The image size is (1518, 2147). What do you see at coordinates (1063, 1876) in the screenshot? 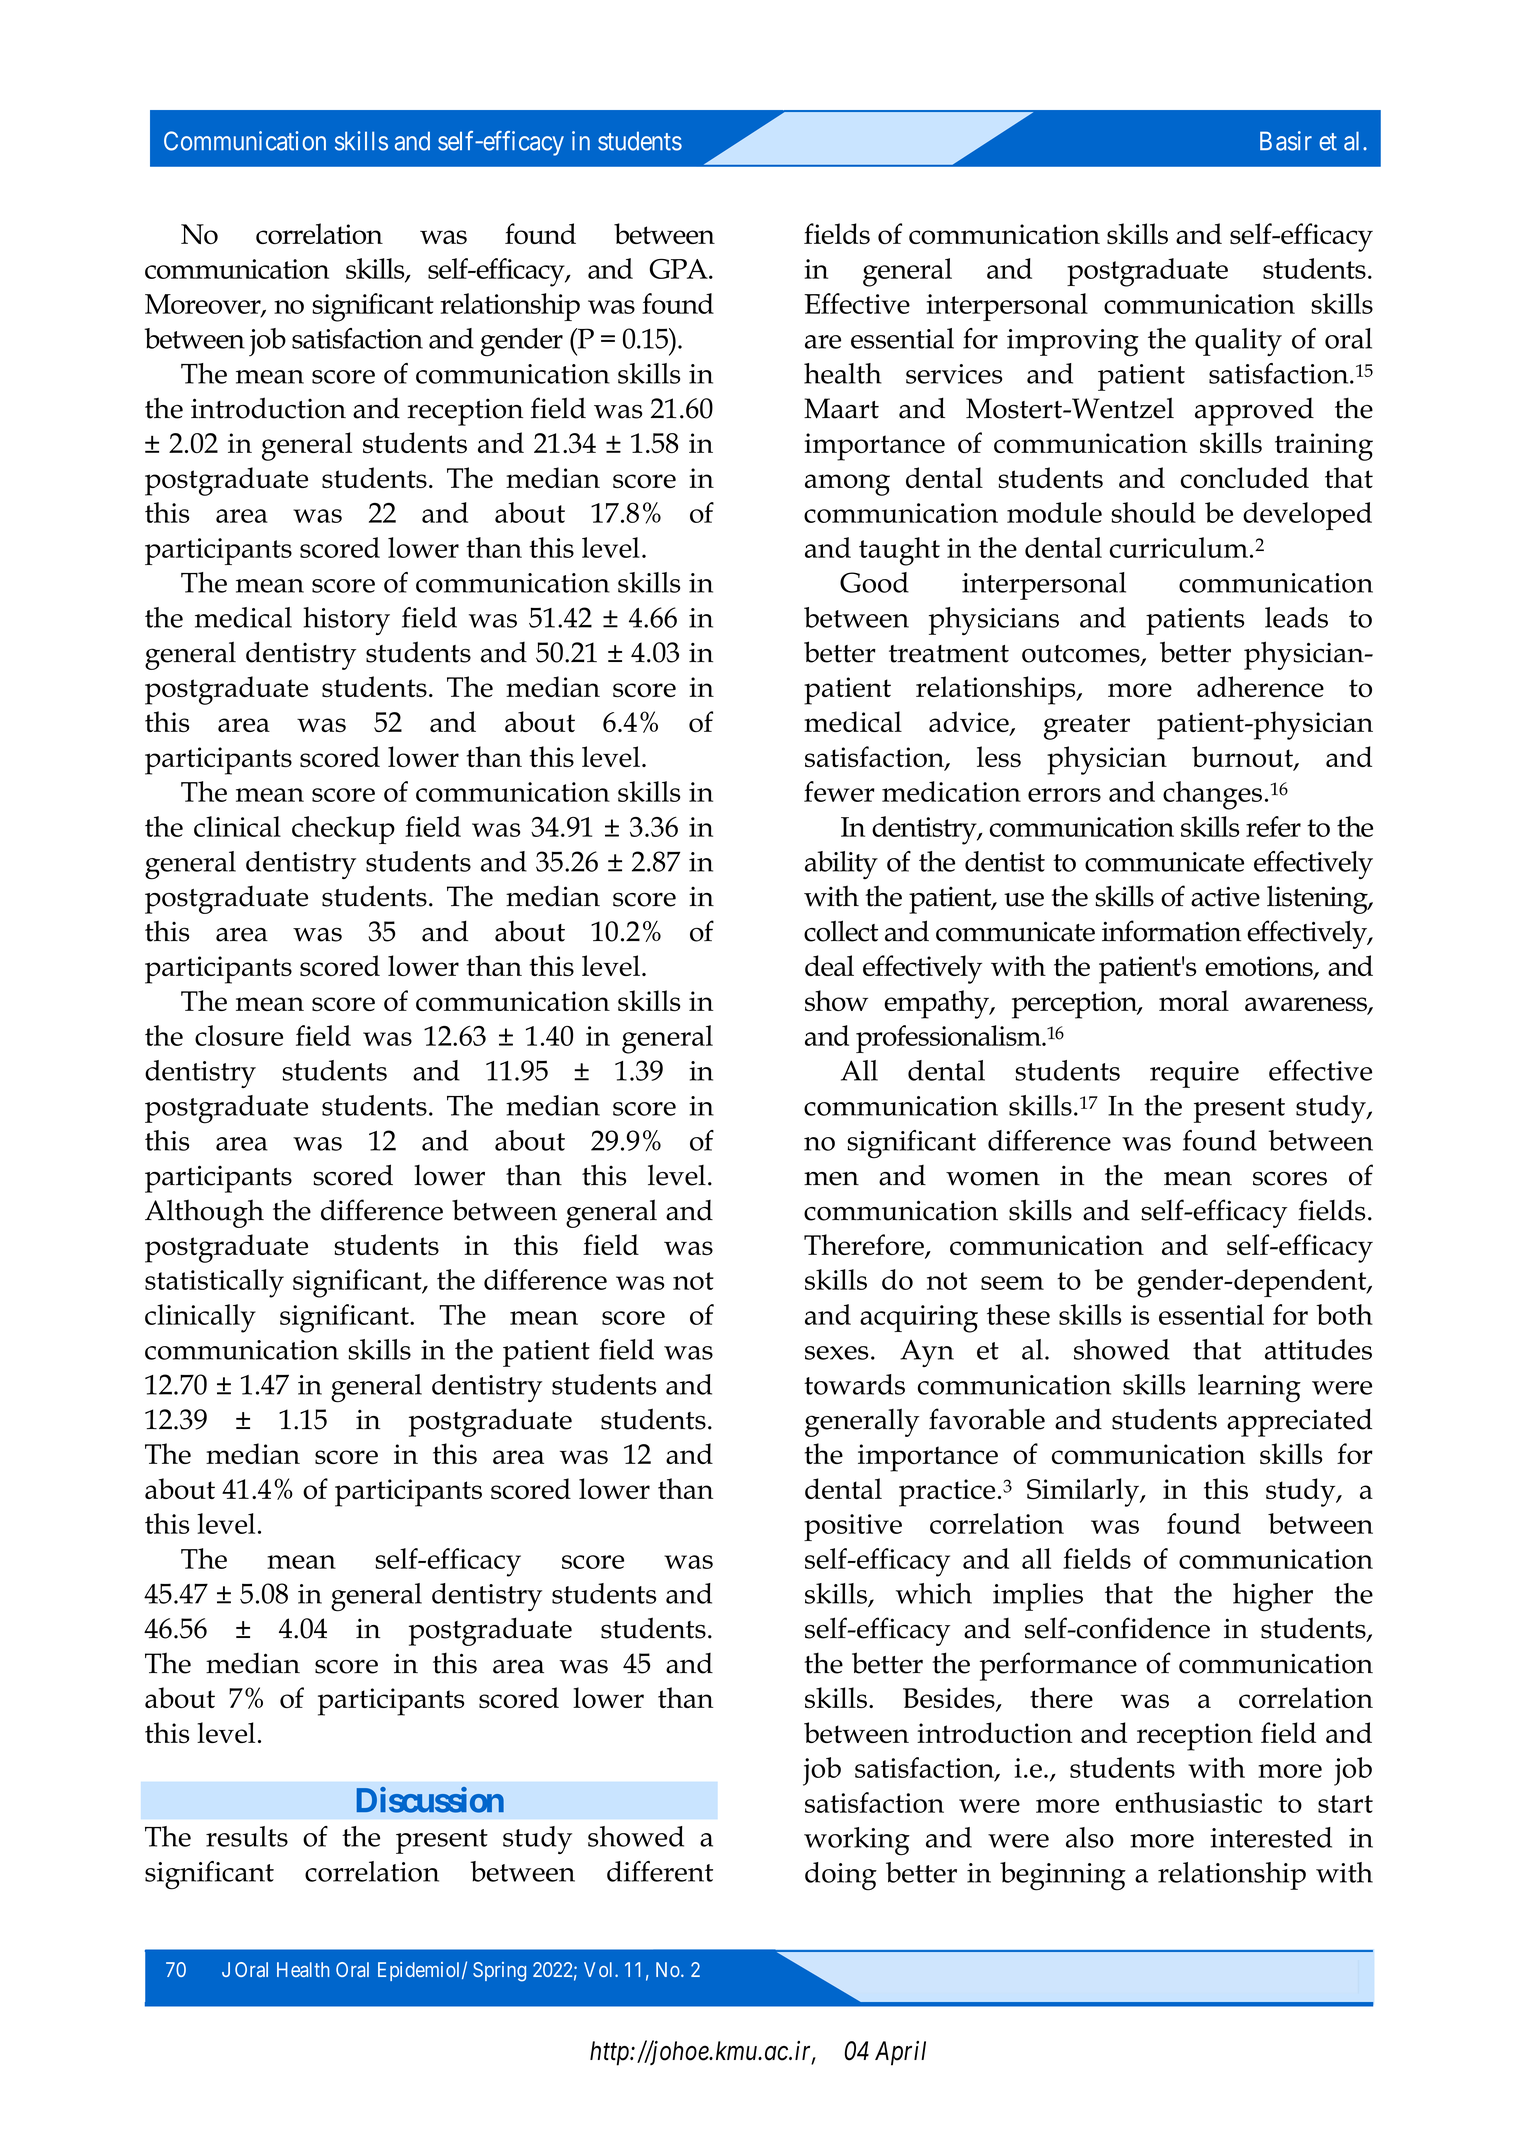
I see `beginning` at bounding box center [1063, 1876].
